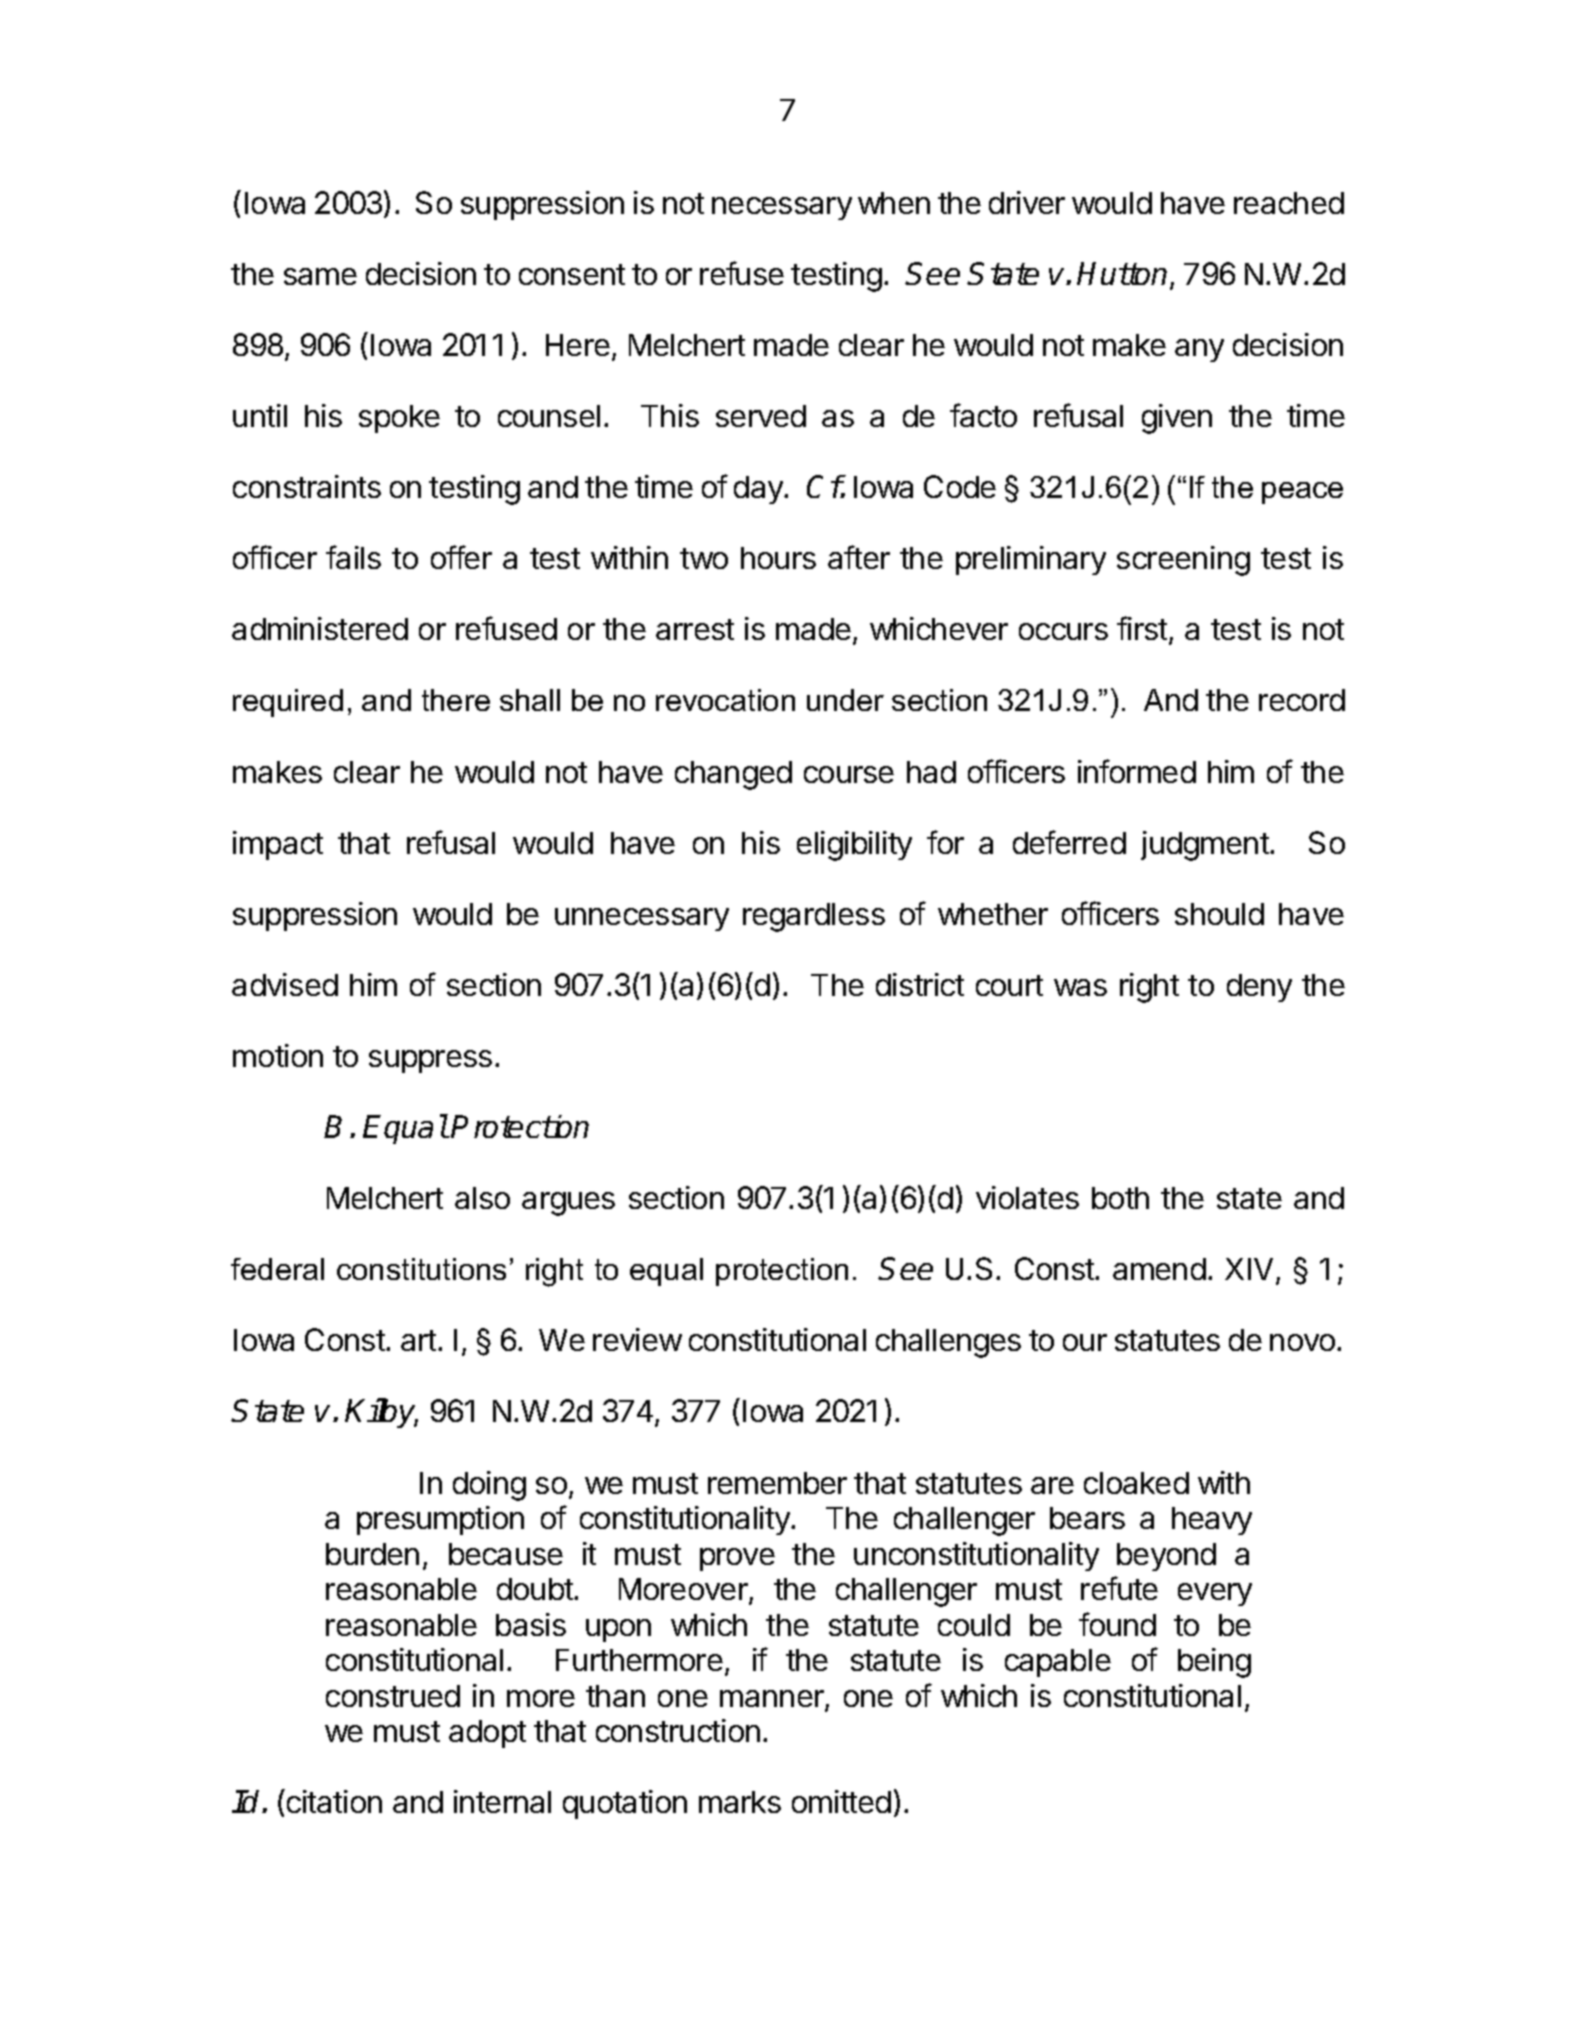  What do you see at coordinates (333, 1801) in the image?
I see `citation` at bounding box center [333, 1801].
